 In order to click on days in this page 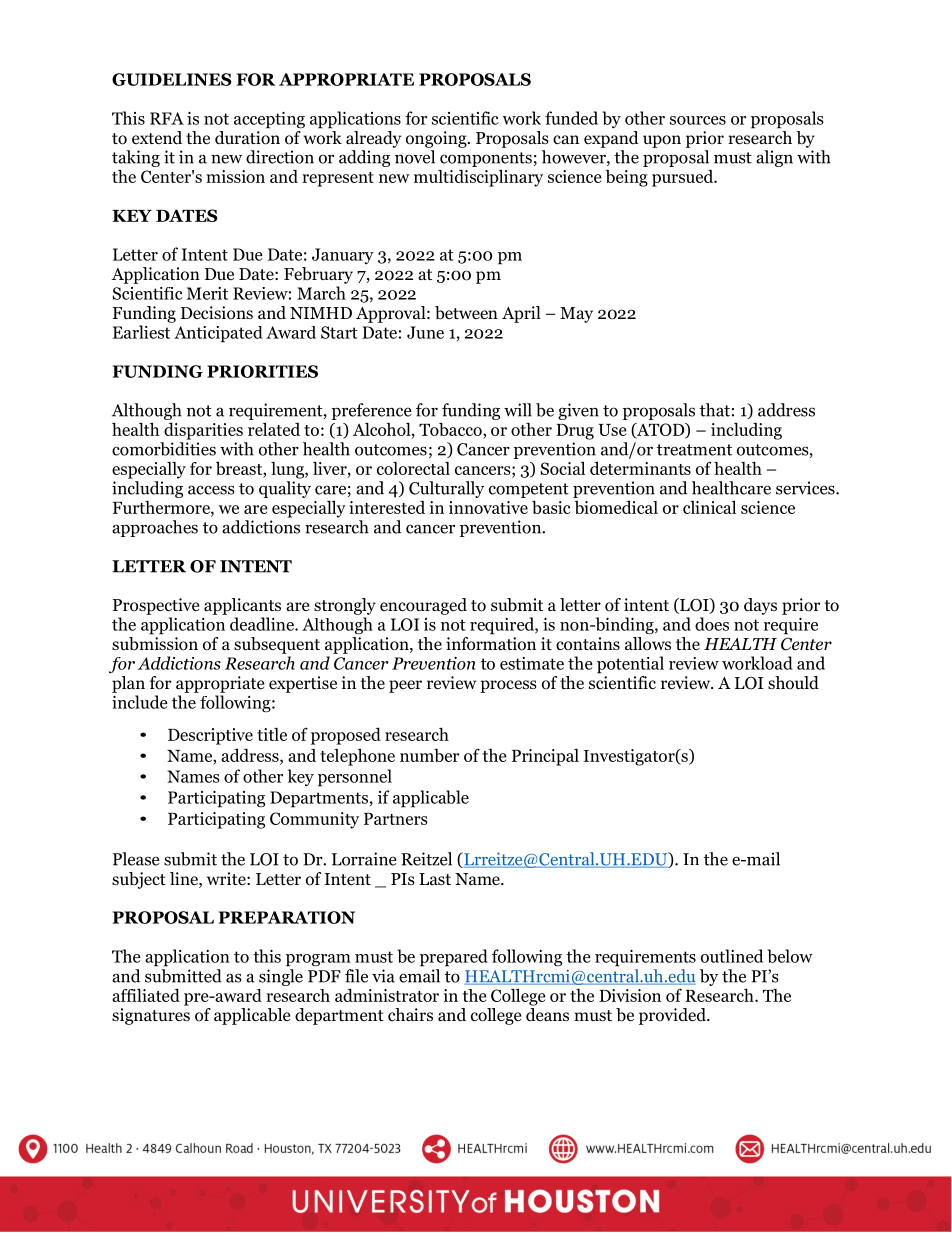, I will do `click(760, 606)`.
